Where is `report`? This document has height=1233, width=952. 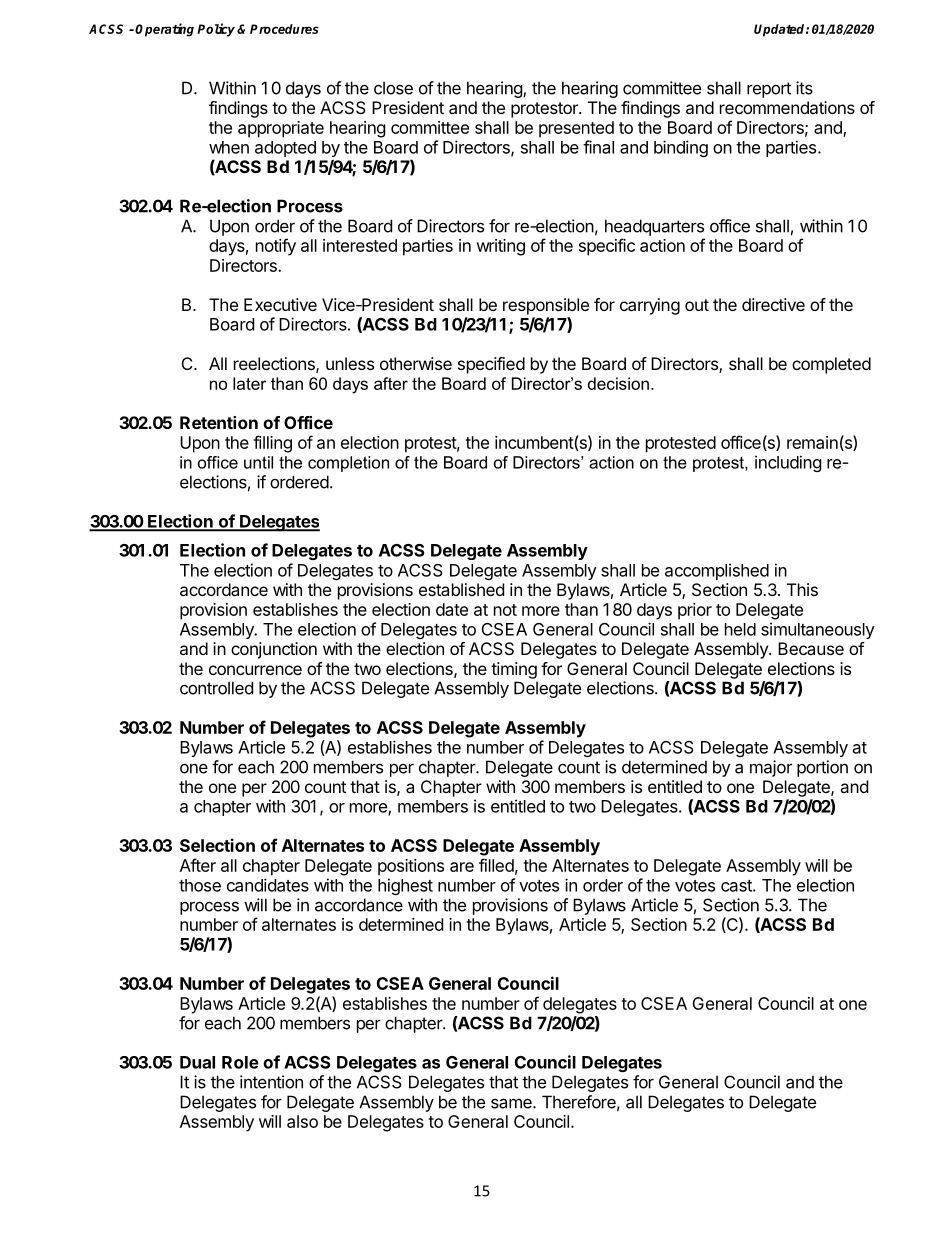 report is located at coordinates (769, 90).
